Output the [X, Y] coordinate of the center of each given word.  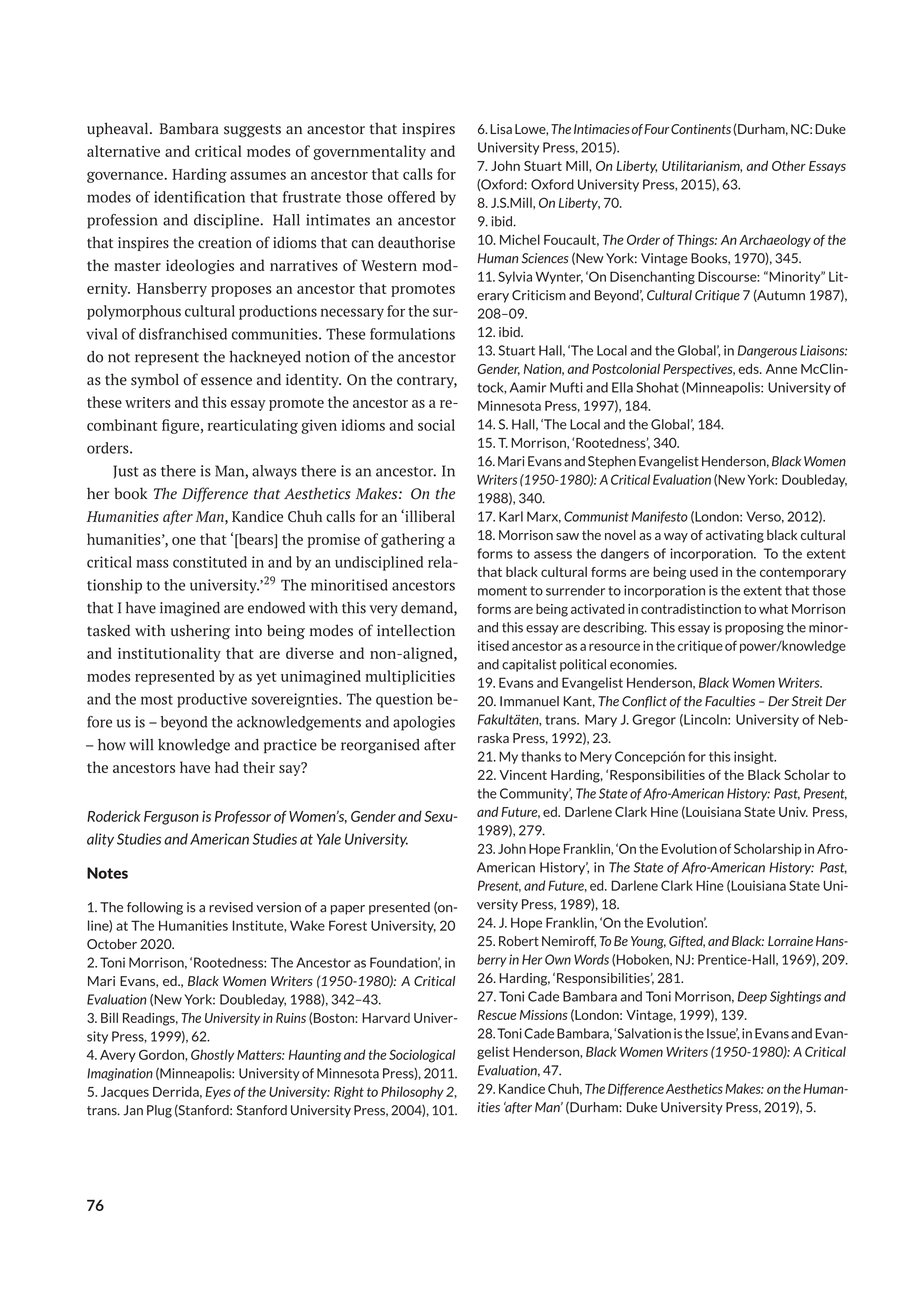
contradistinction [691, 609]
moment [502, 591]
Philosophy [412, 1092]
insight [755, 757]
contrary [427, 381]
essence [226, 381]
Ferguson [171, 818]
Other [789, 166]
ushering [200, 632]
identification [199, 197]
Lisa [501, 129]
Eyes [218, 1093]
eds [749, 368]
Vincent [523, 775]
